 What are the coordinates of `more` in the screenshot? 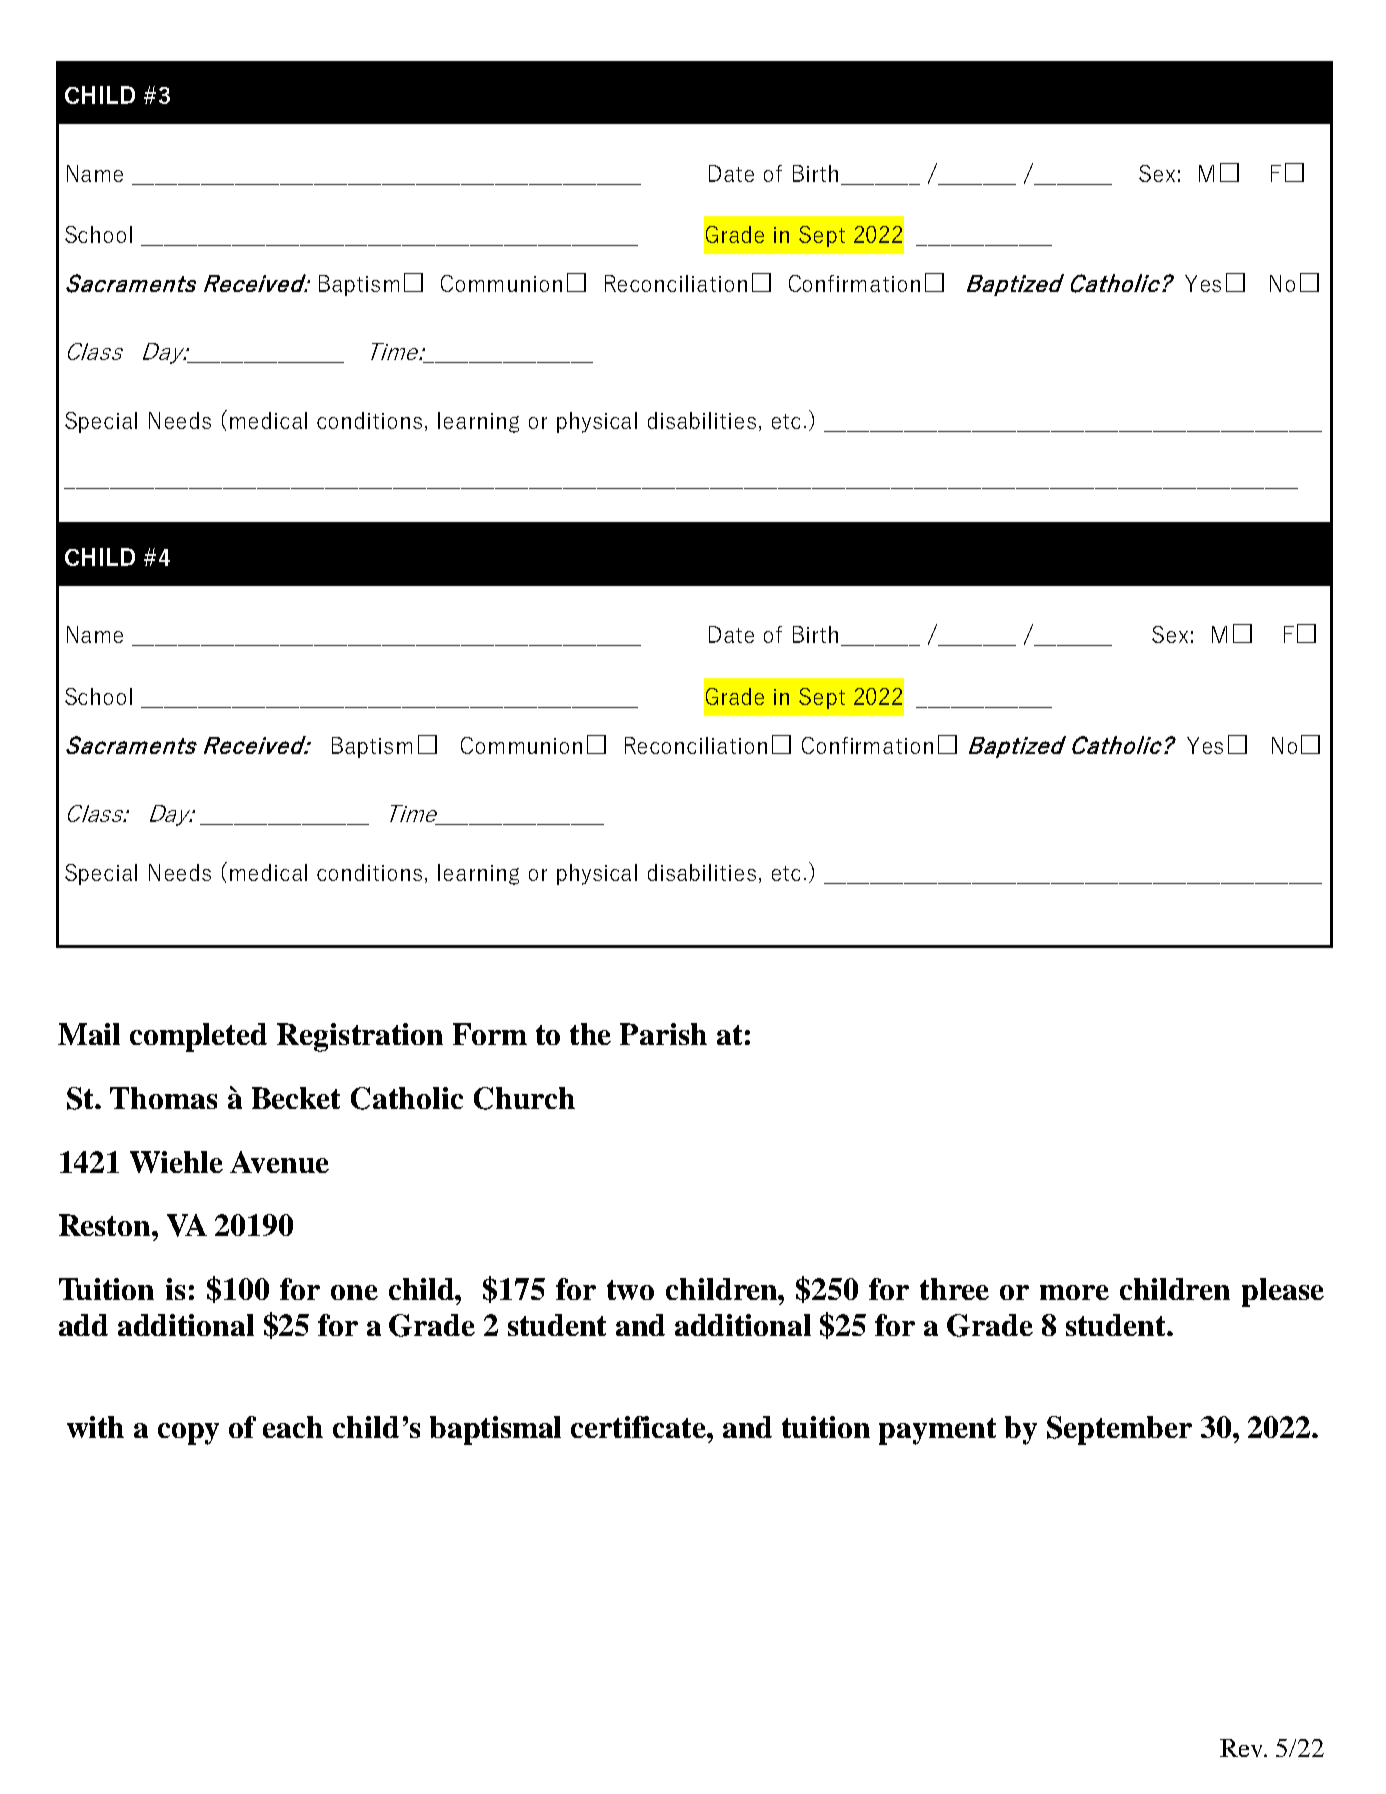 It's located at (1074, 1292).
